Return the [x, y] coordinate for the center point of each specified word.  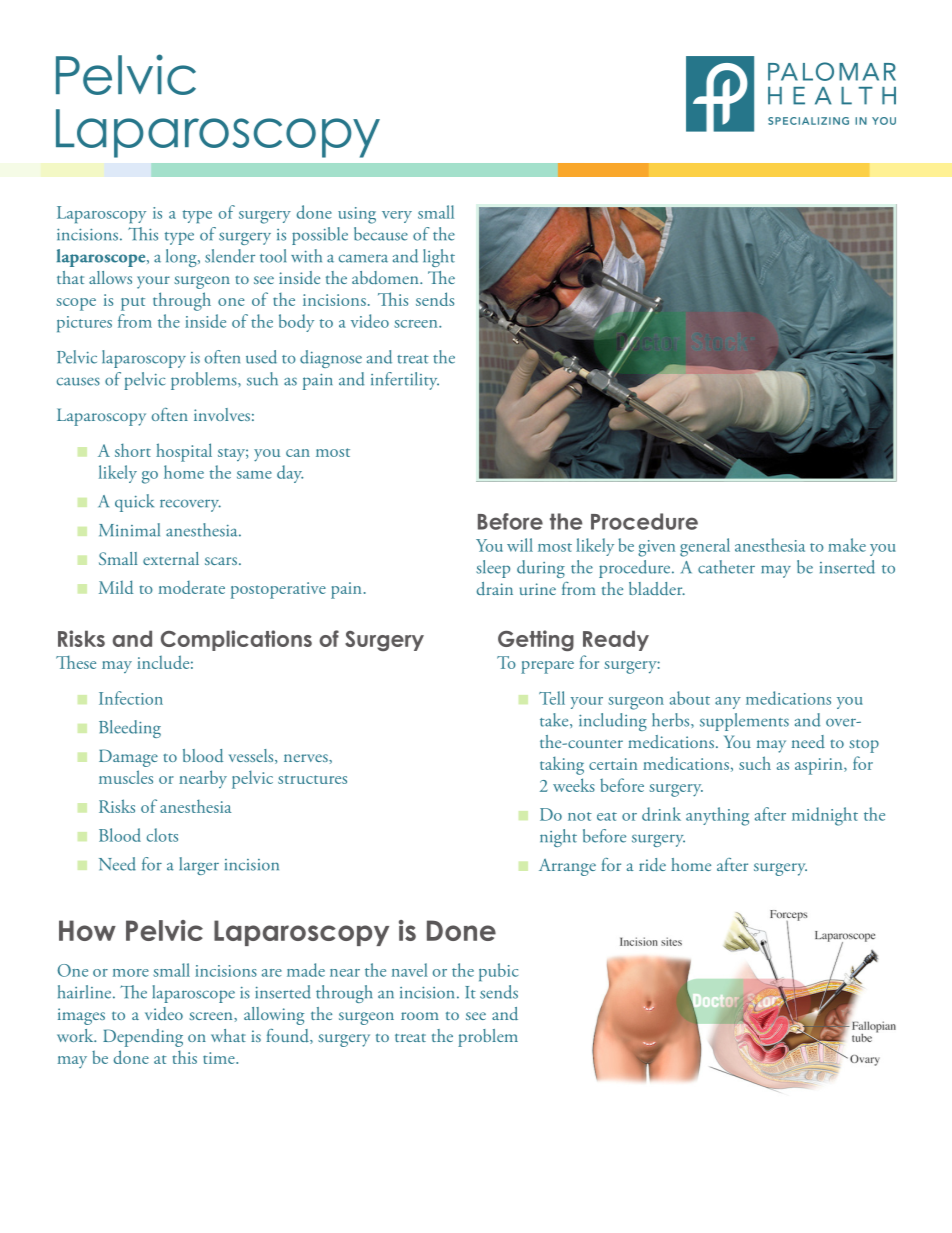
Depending [143, 1038]
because [381, 234]
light [439, 258]
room [420, 1016]
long [182, 258]
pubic [498, 972]
